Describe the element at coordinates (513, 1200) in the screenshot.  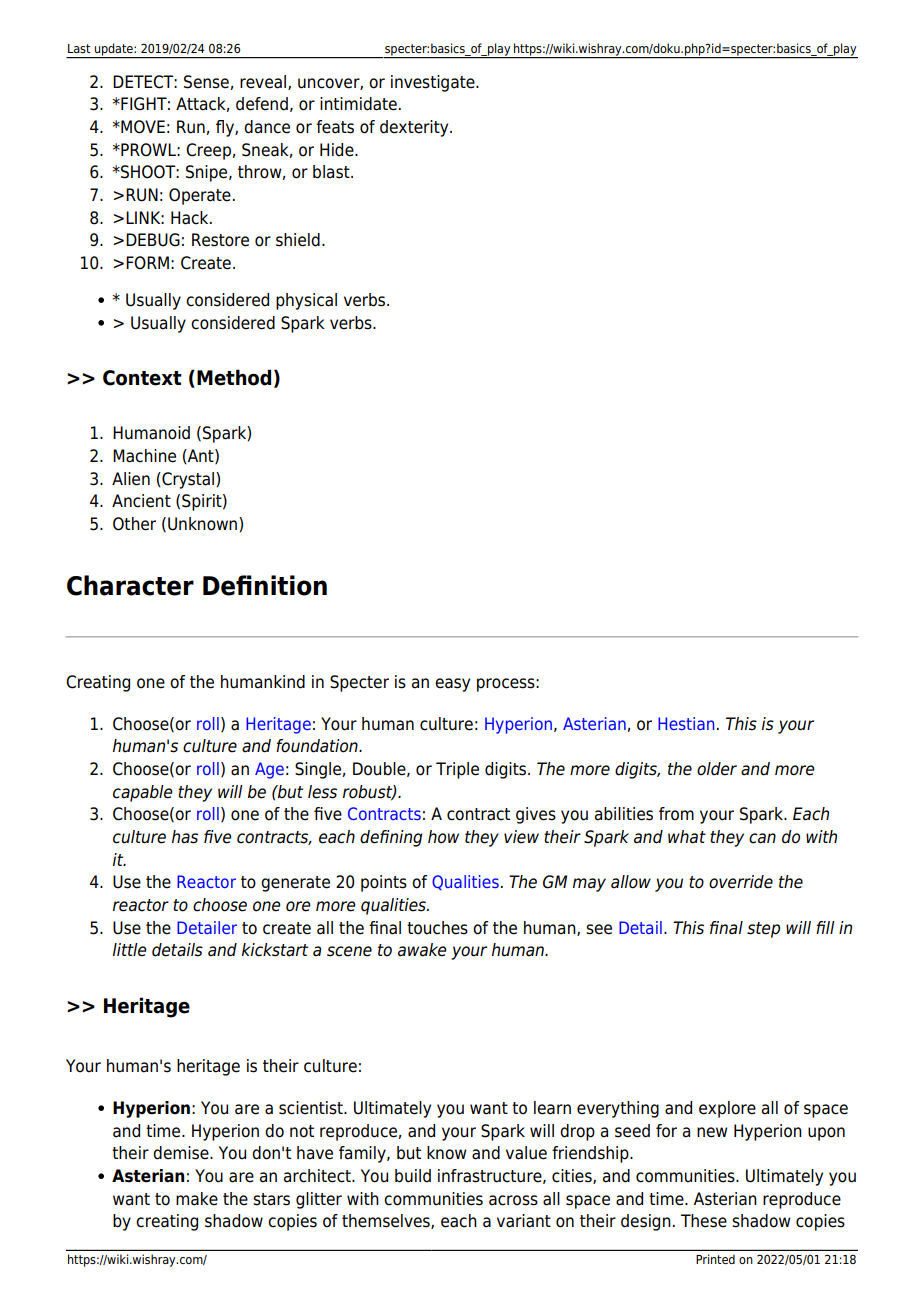
I see `across` at that location.
